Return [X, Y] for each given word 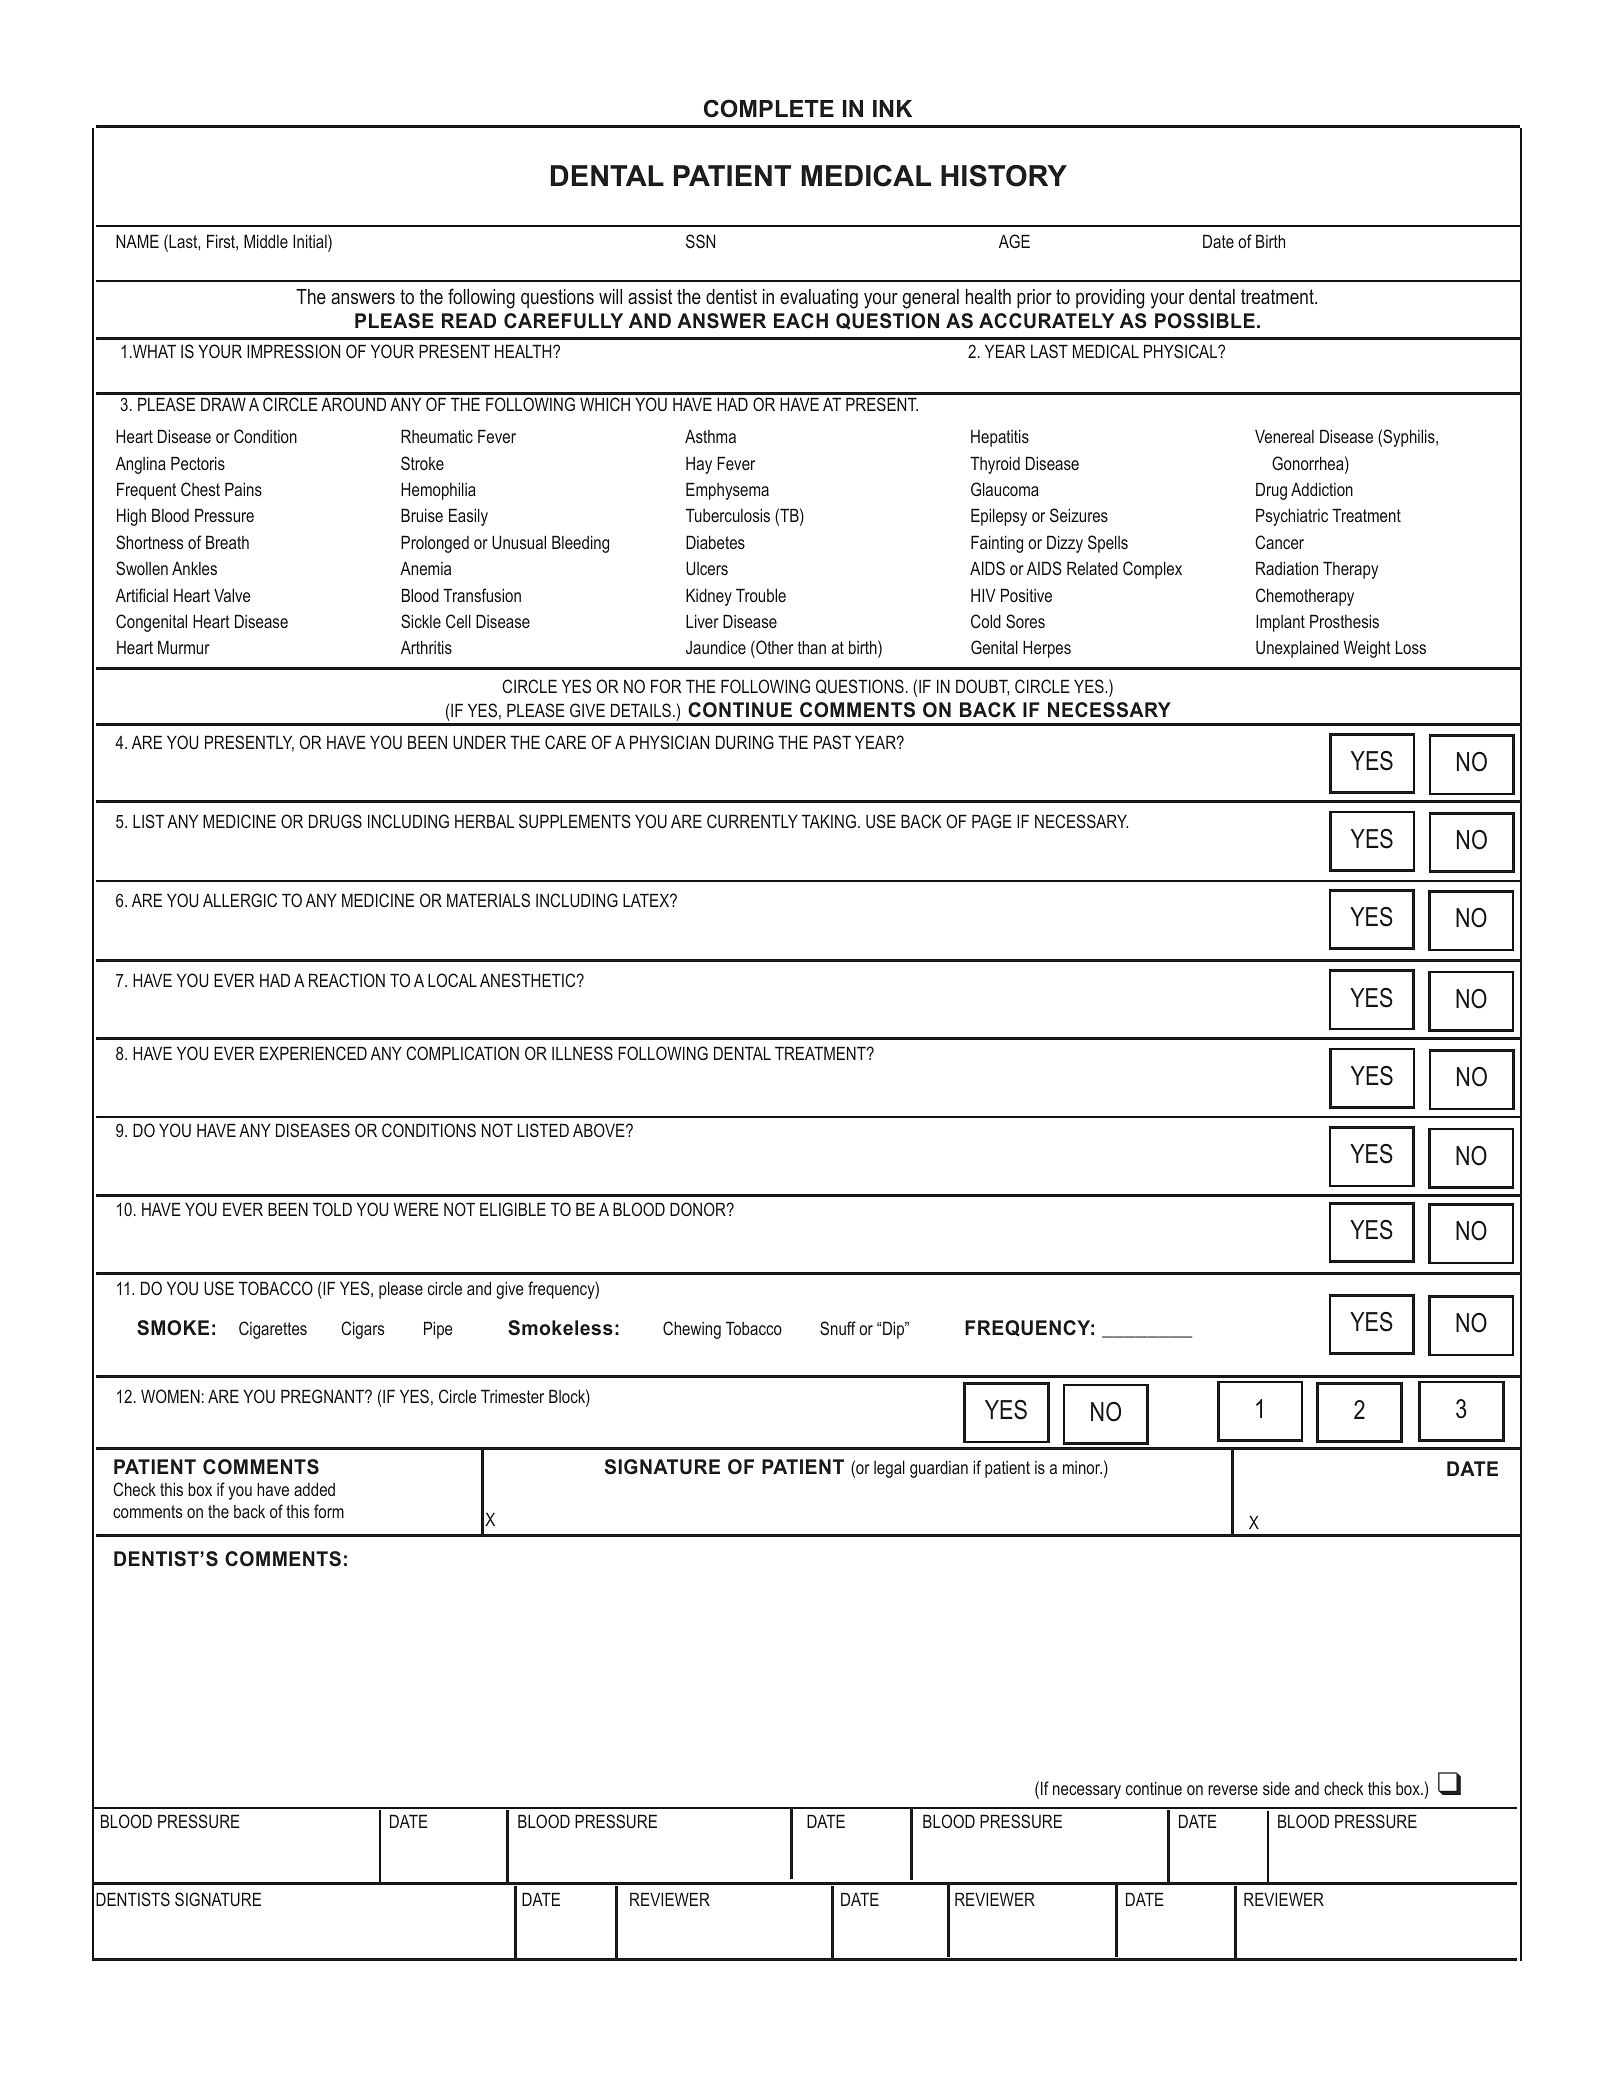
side [1276, 1788]
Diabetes [715, 542]
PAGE [992, 821]
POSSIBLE [1205, 321]
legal [889, 1469]
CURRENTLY [752, 821]
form [329, 1511]
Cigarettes [273, 1330]
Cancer [1279, 542]
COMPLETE [769, 108]
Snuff [838, 1328]
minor [1082, 1467]
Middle [266, 241]
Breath [227, 542]
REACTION [347, 980]
